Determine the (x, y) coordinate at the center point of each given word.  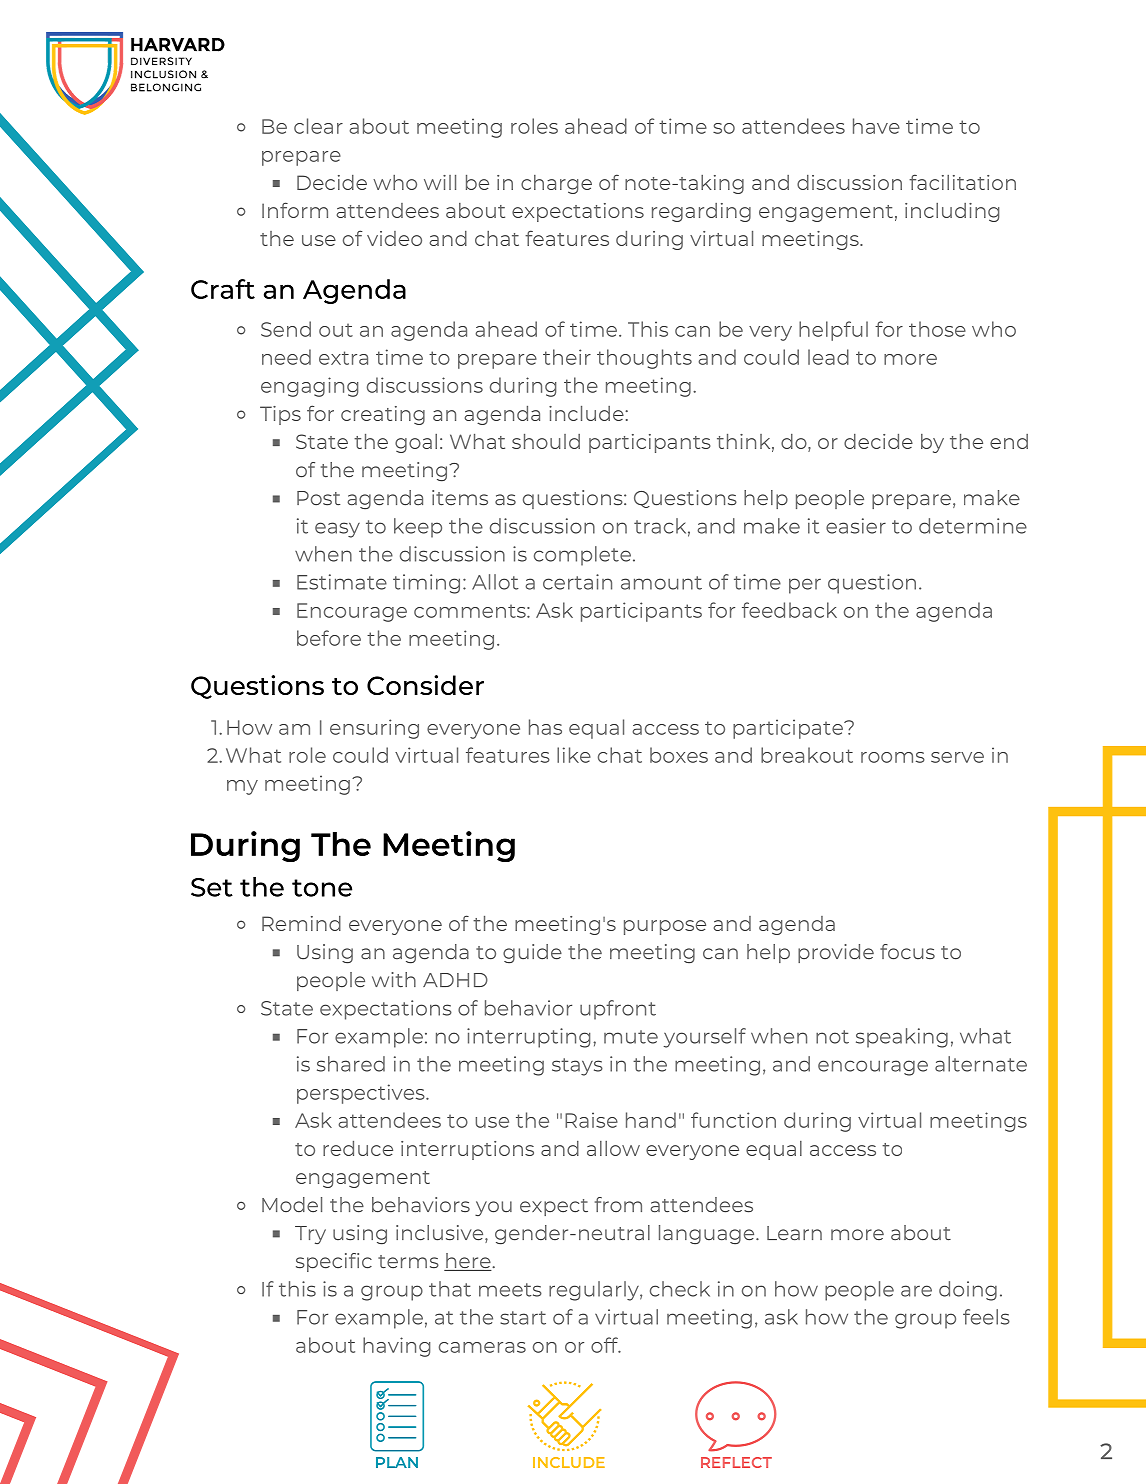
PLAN (397, 1462)
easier (856, 526)
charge (556, 184)
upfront (618, 1010)
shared (351, 1064)
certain (577, 582)
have (876, 126)
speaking (902, 1038)
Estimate (342, 582)
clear (318, 126)
